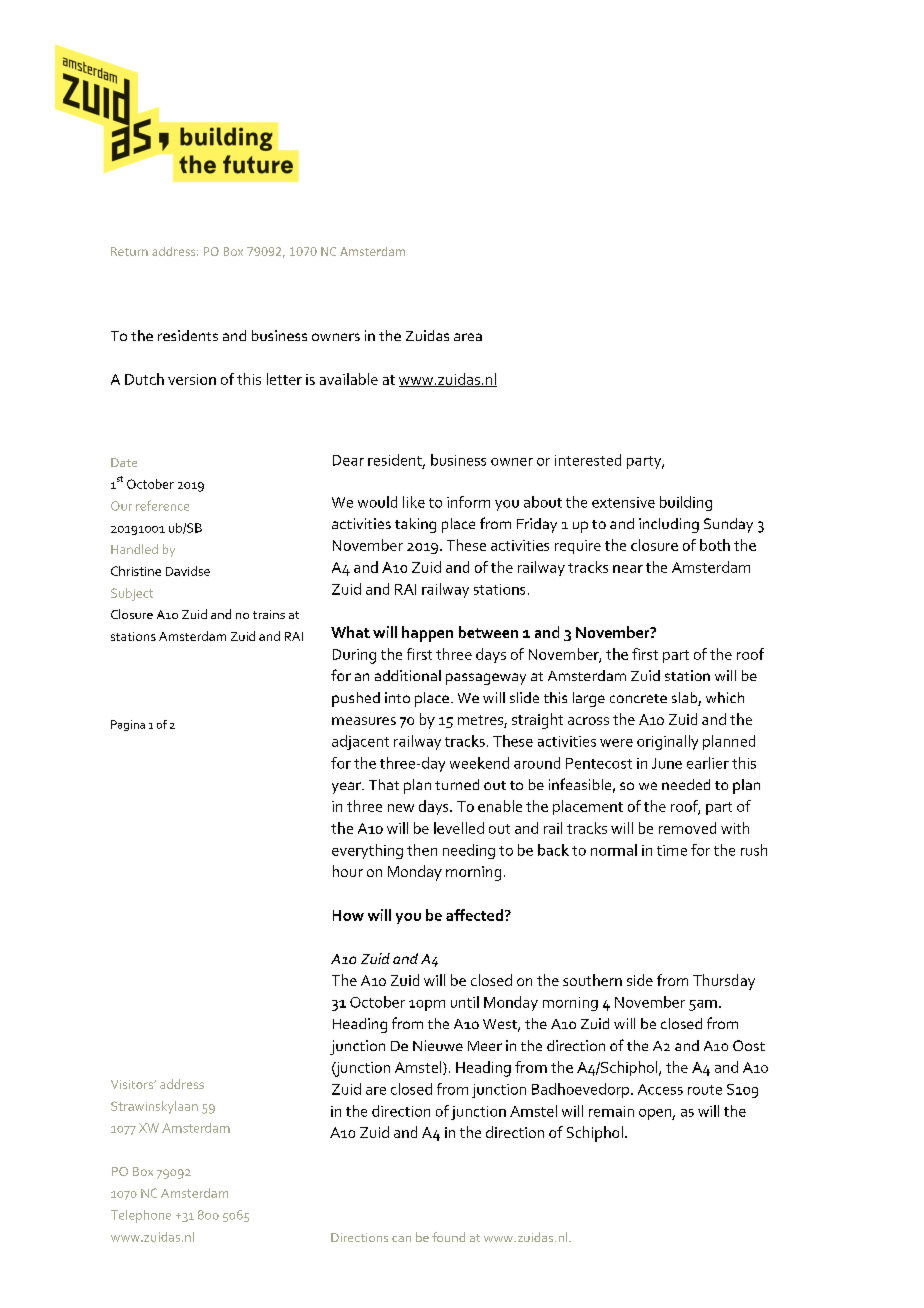  I want to click on Telephone, so click(141, 1216).
